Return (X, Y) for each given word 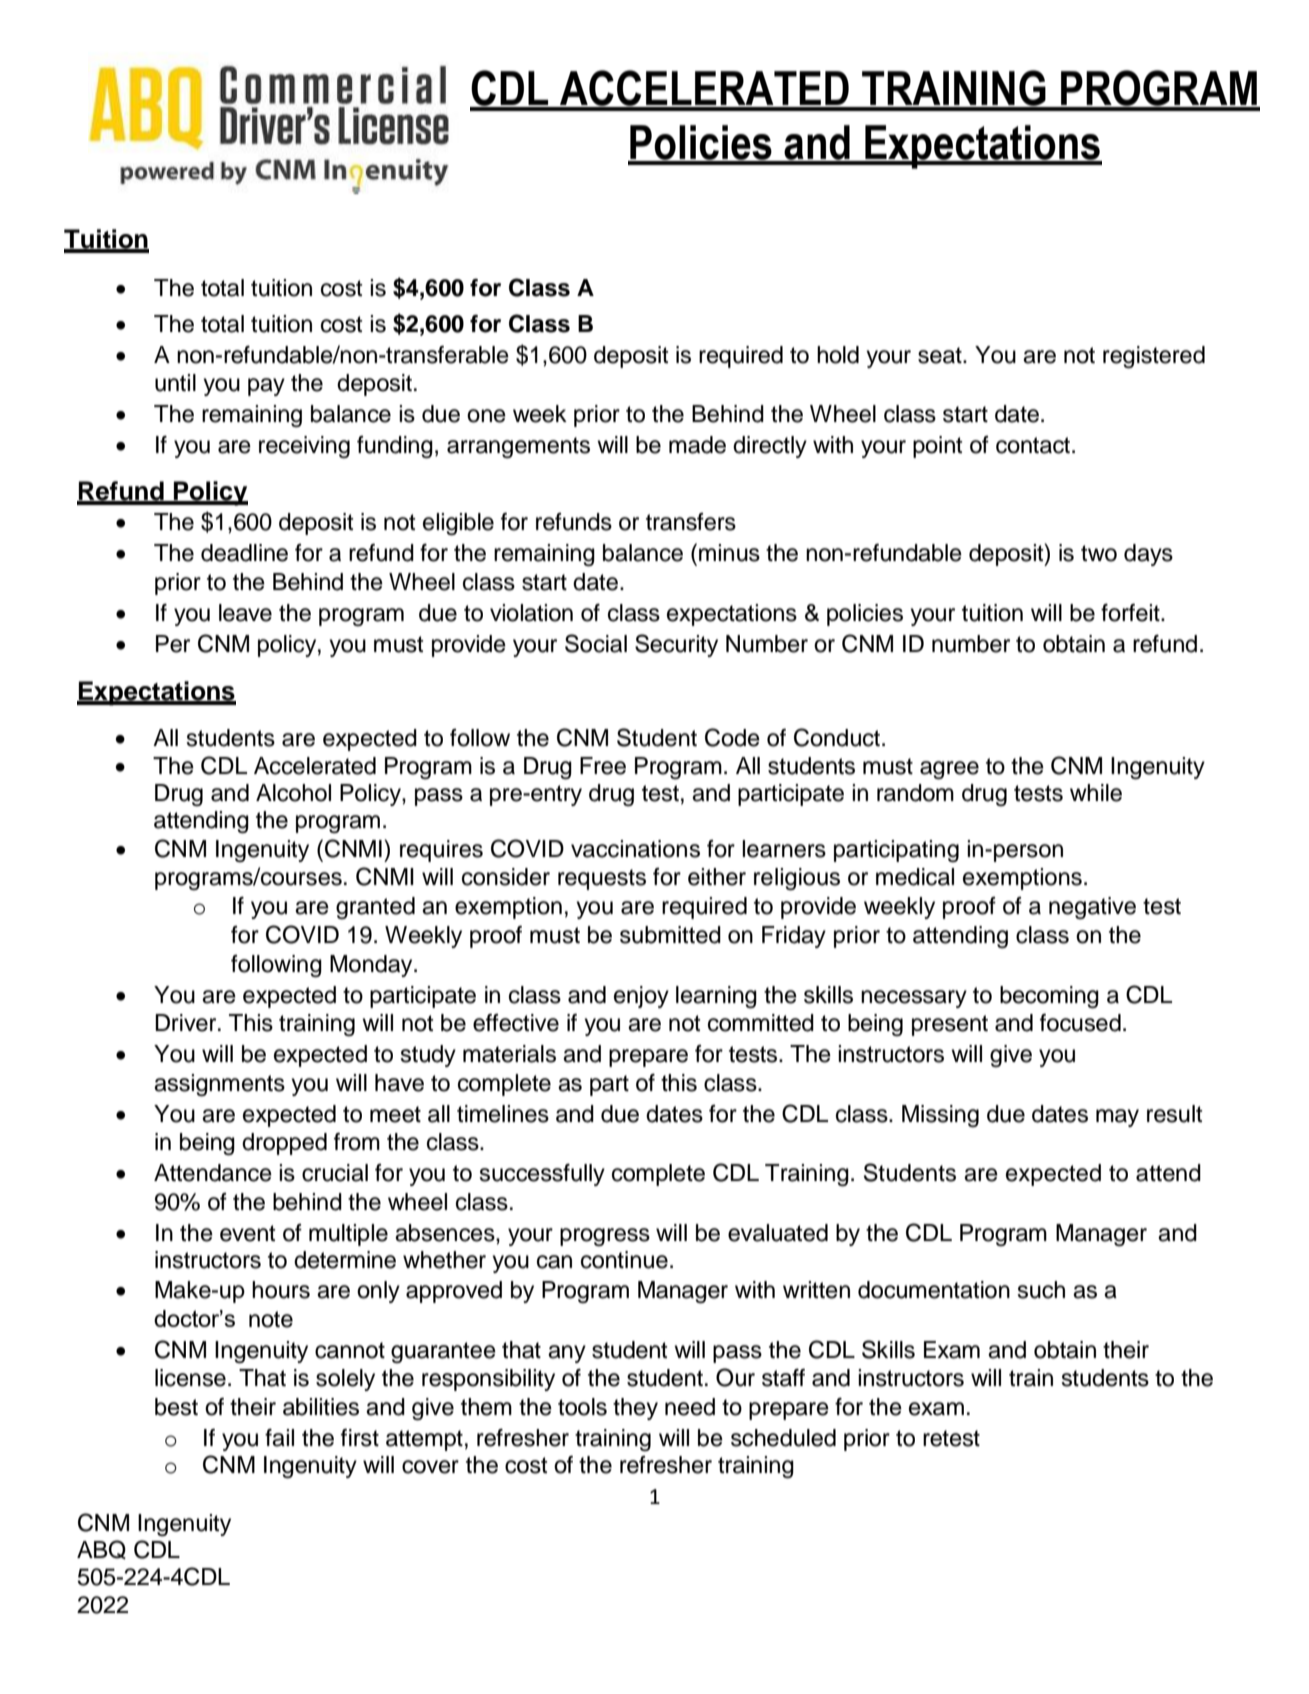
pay (266, 387)
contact (1034, 445)
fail (279, 1438)
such (1041, 1290)
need (690, 1407)
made (697, 445)
